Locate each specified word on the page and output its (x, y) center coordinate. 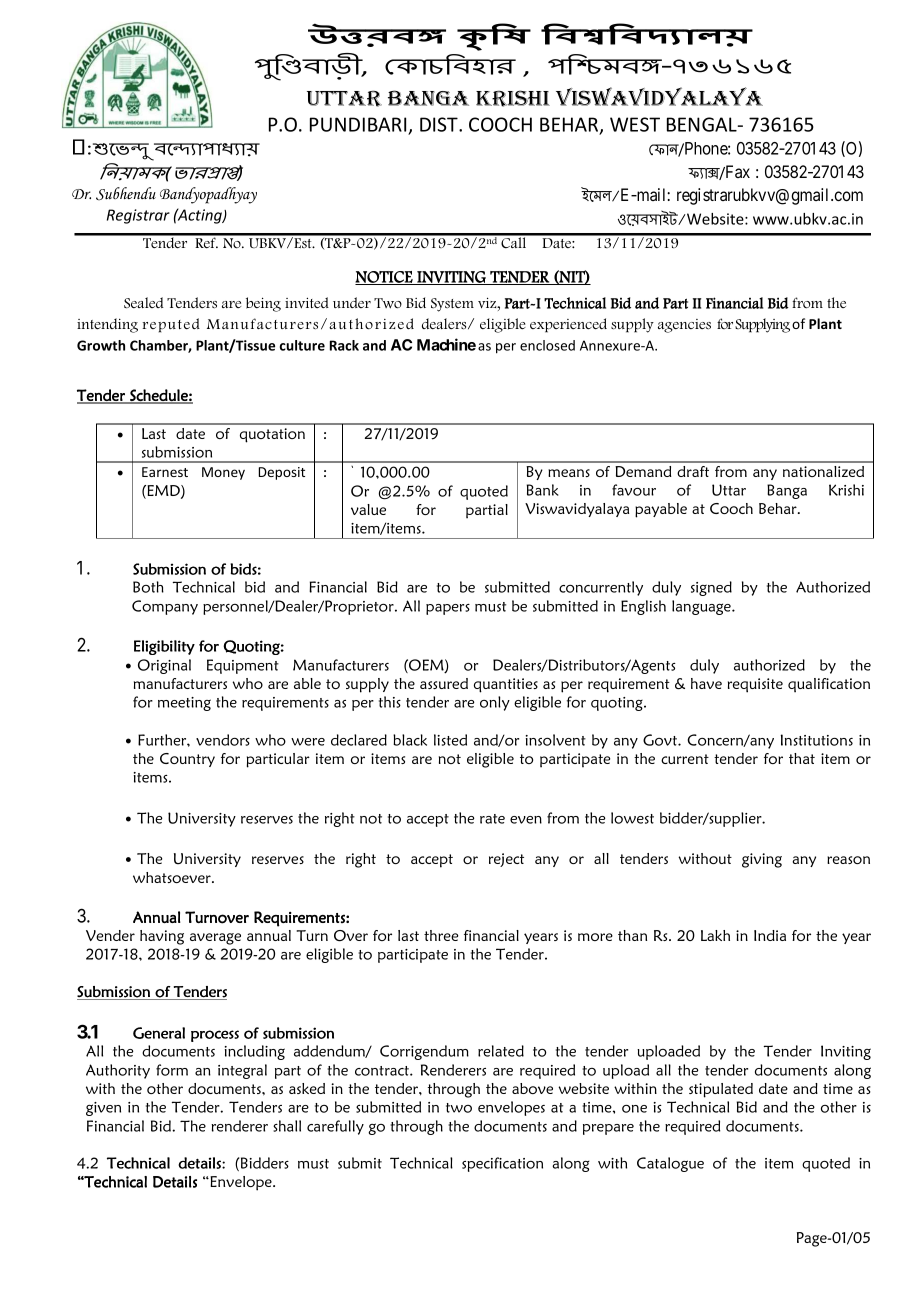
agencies (684, 326)
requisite (755, 685)
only (495, 703)
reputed (171, 325)
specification (502, 1164)
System (452, 305)
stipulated (721, 1090)
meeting (184, 704)
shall (287, 1126)
